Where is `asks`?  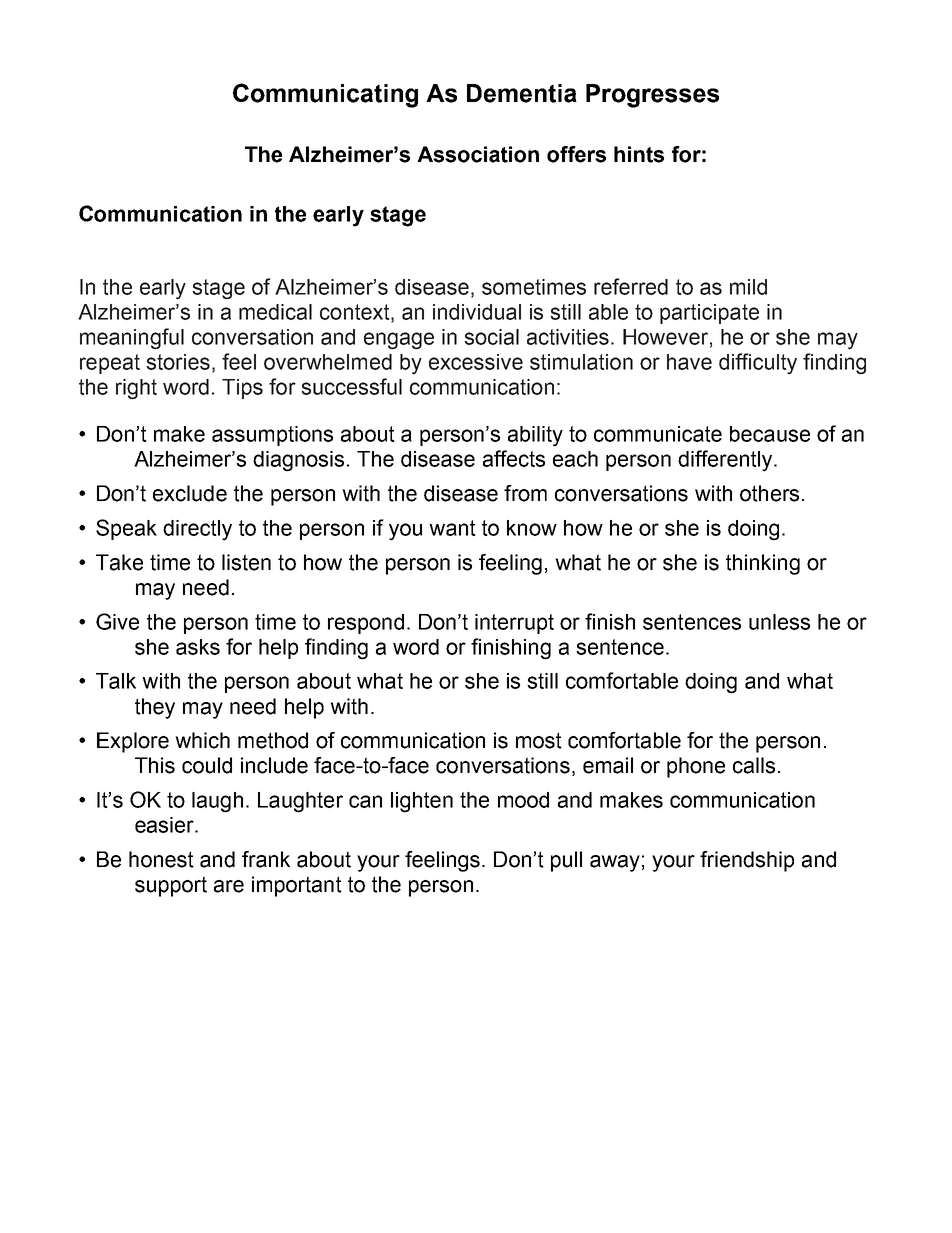 asks is located at coordinates (198, 647).
